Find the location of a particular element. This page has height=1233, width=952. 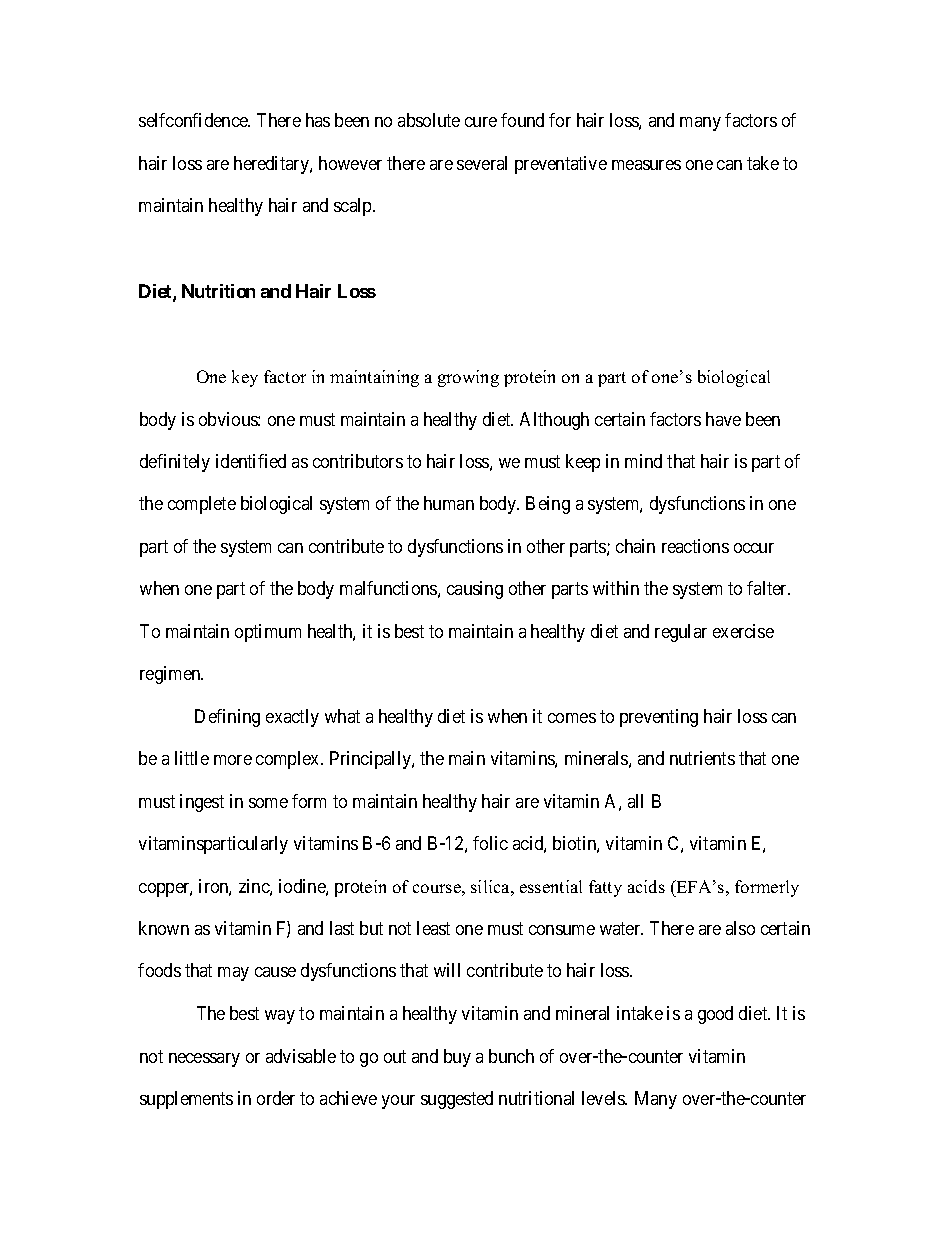

comes is located at coordinates (572, 718).
